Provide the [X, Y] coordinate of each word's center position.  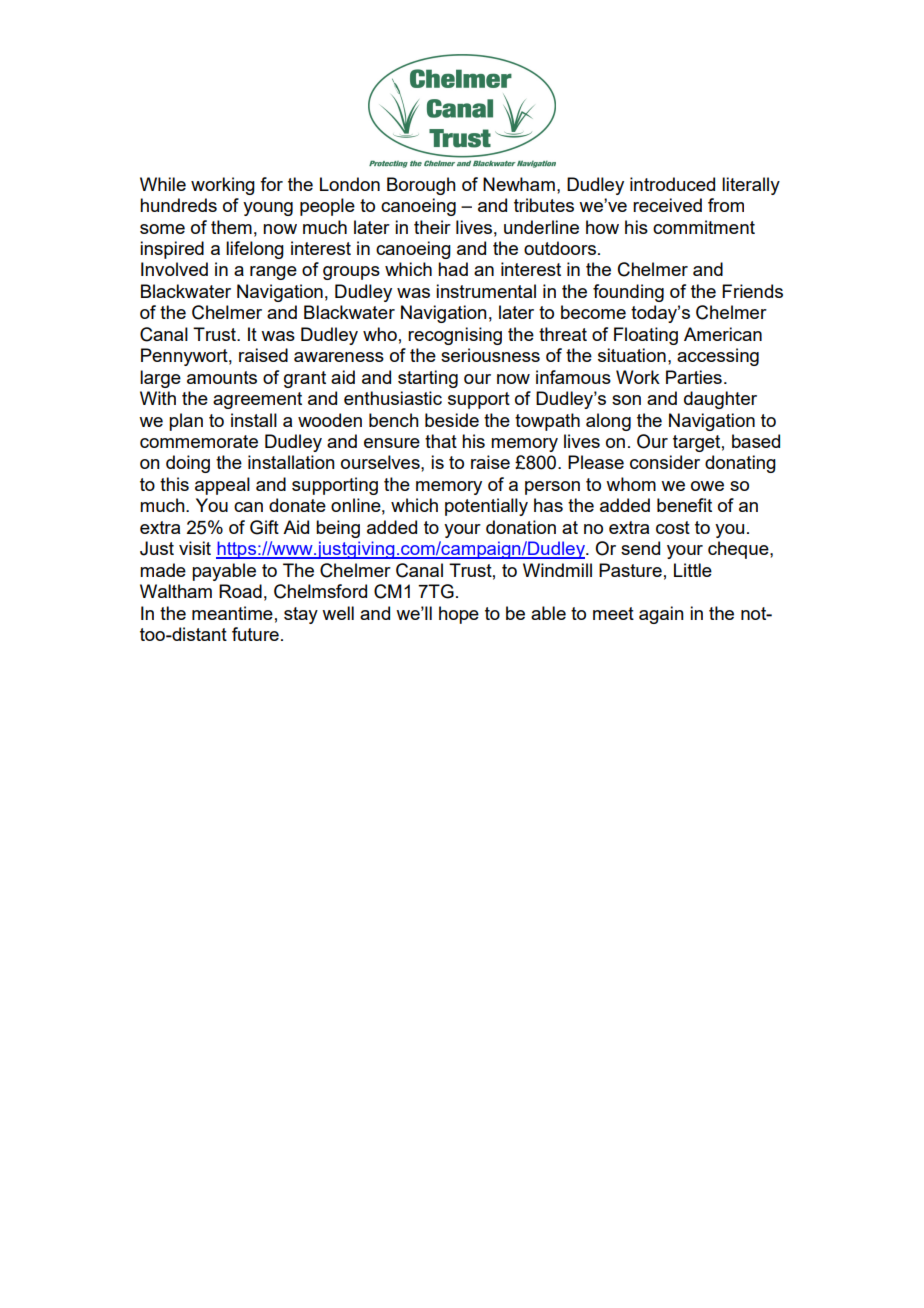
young [268, 209]
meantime [232, 613]
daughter [720, 400]
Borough [421, 186]
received [667, 205]
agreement [257, 400]
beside [452, 420]
